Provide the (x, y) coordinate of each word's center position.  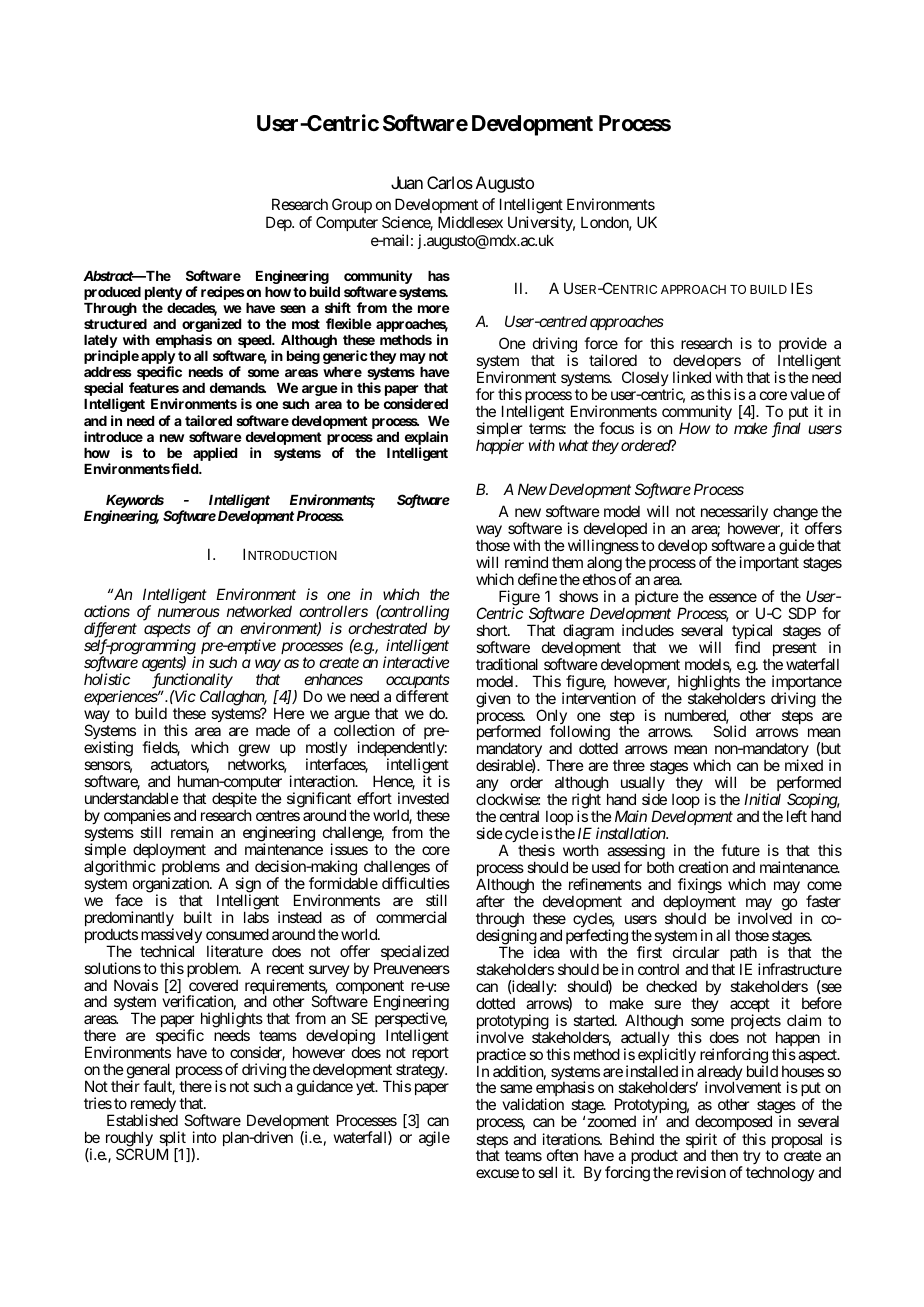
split (172, 1140)
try (751, 1159)
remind (526, 562)
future (740, 850)
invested (423, 798)
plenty (164, 293)
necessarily (734, 514)
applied (215, 454)
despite (234, 801)
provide (802, 346)
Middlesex (470, 222)
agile (434, 1139)
